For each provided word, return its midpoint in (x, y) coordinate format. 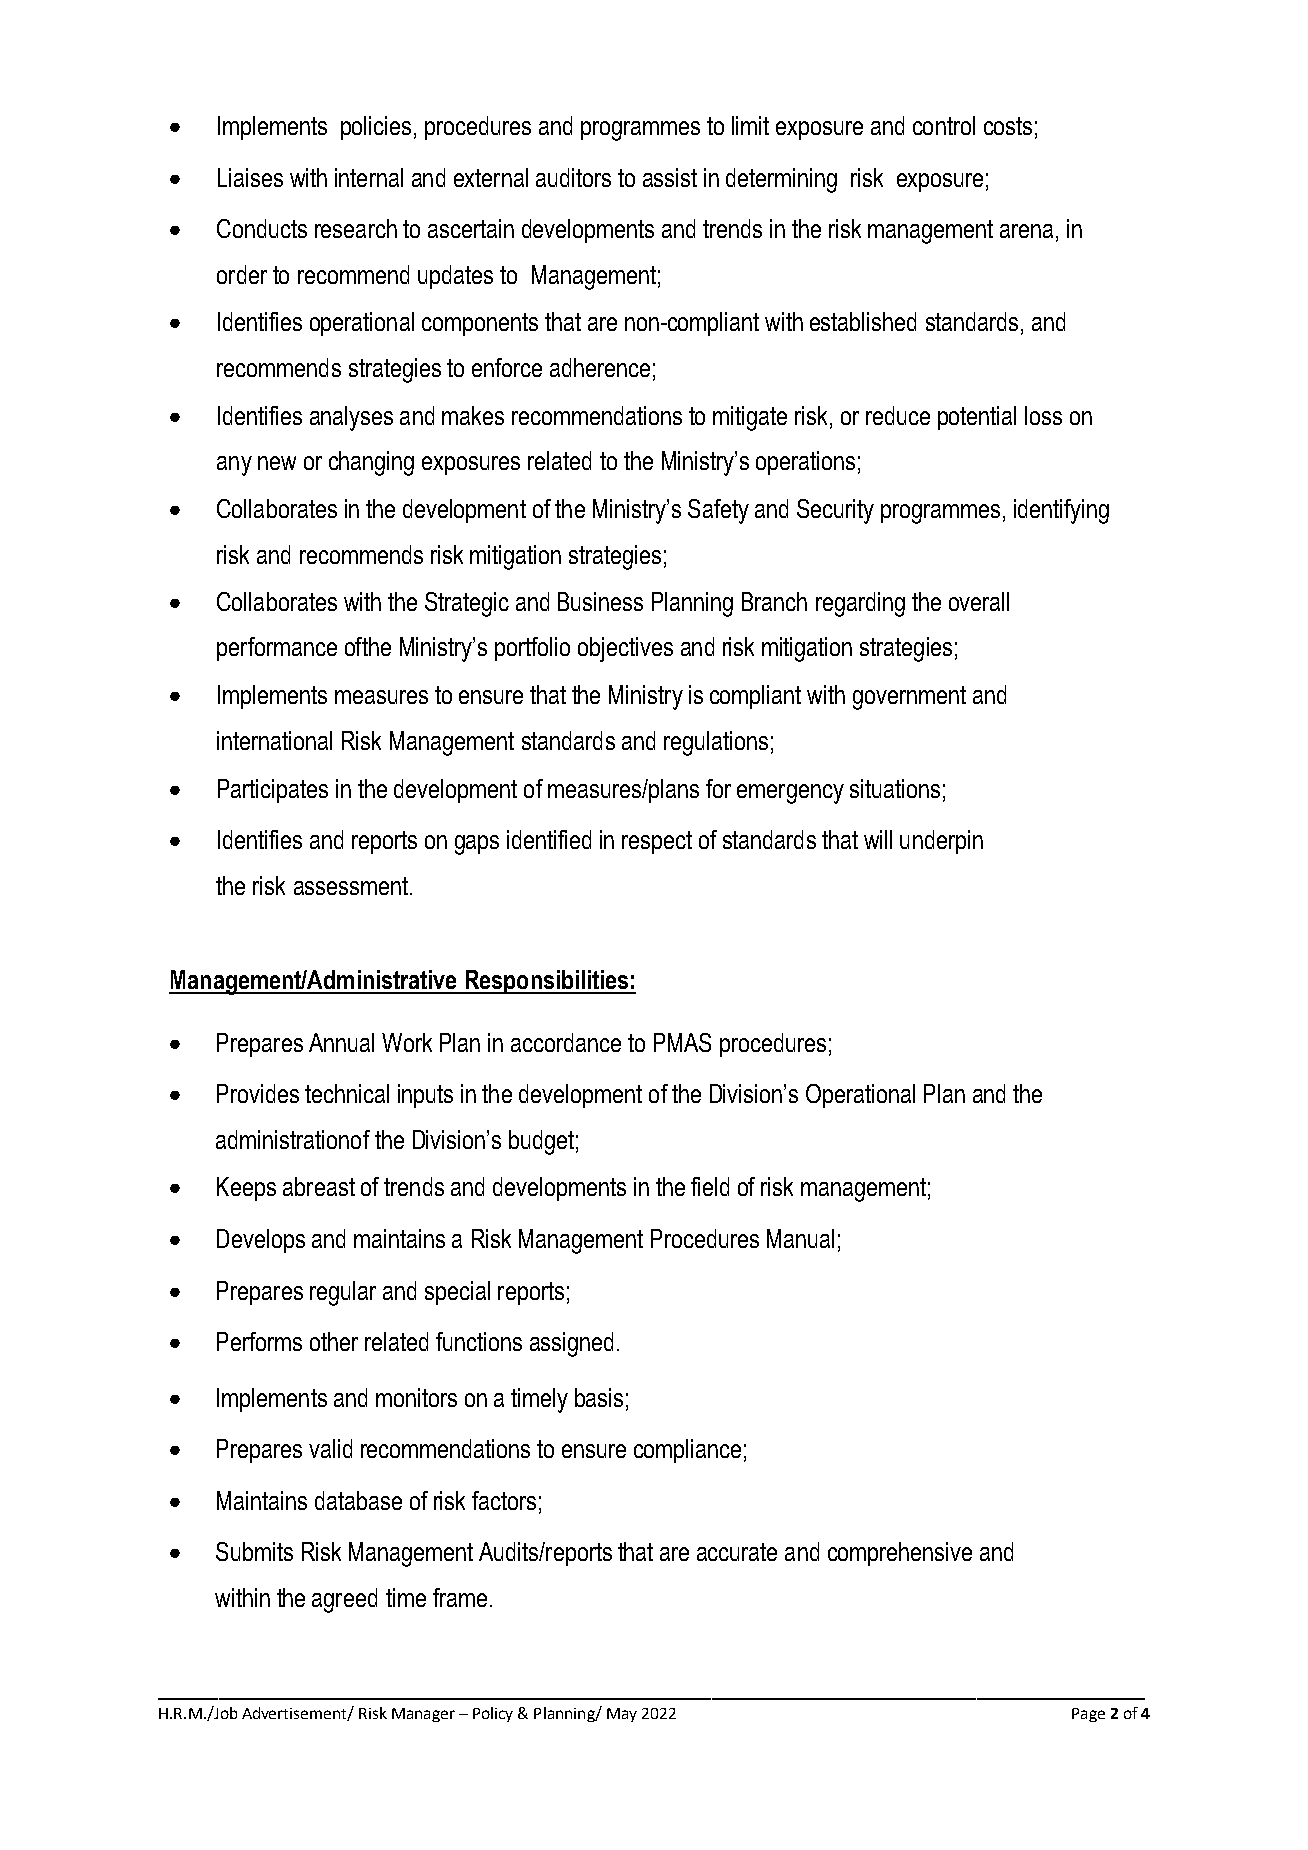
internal (369, 177)
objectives (625, 649)
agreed (344, 1600)
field (710, 1186)
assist (670, 177)
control (944, 125)
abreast (319, 1186)
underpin (941, 842)
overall (979, 601)
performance (277, 649)
